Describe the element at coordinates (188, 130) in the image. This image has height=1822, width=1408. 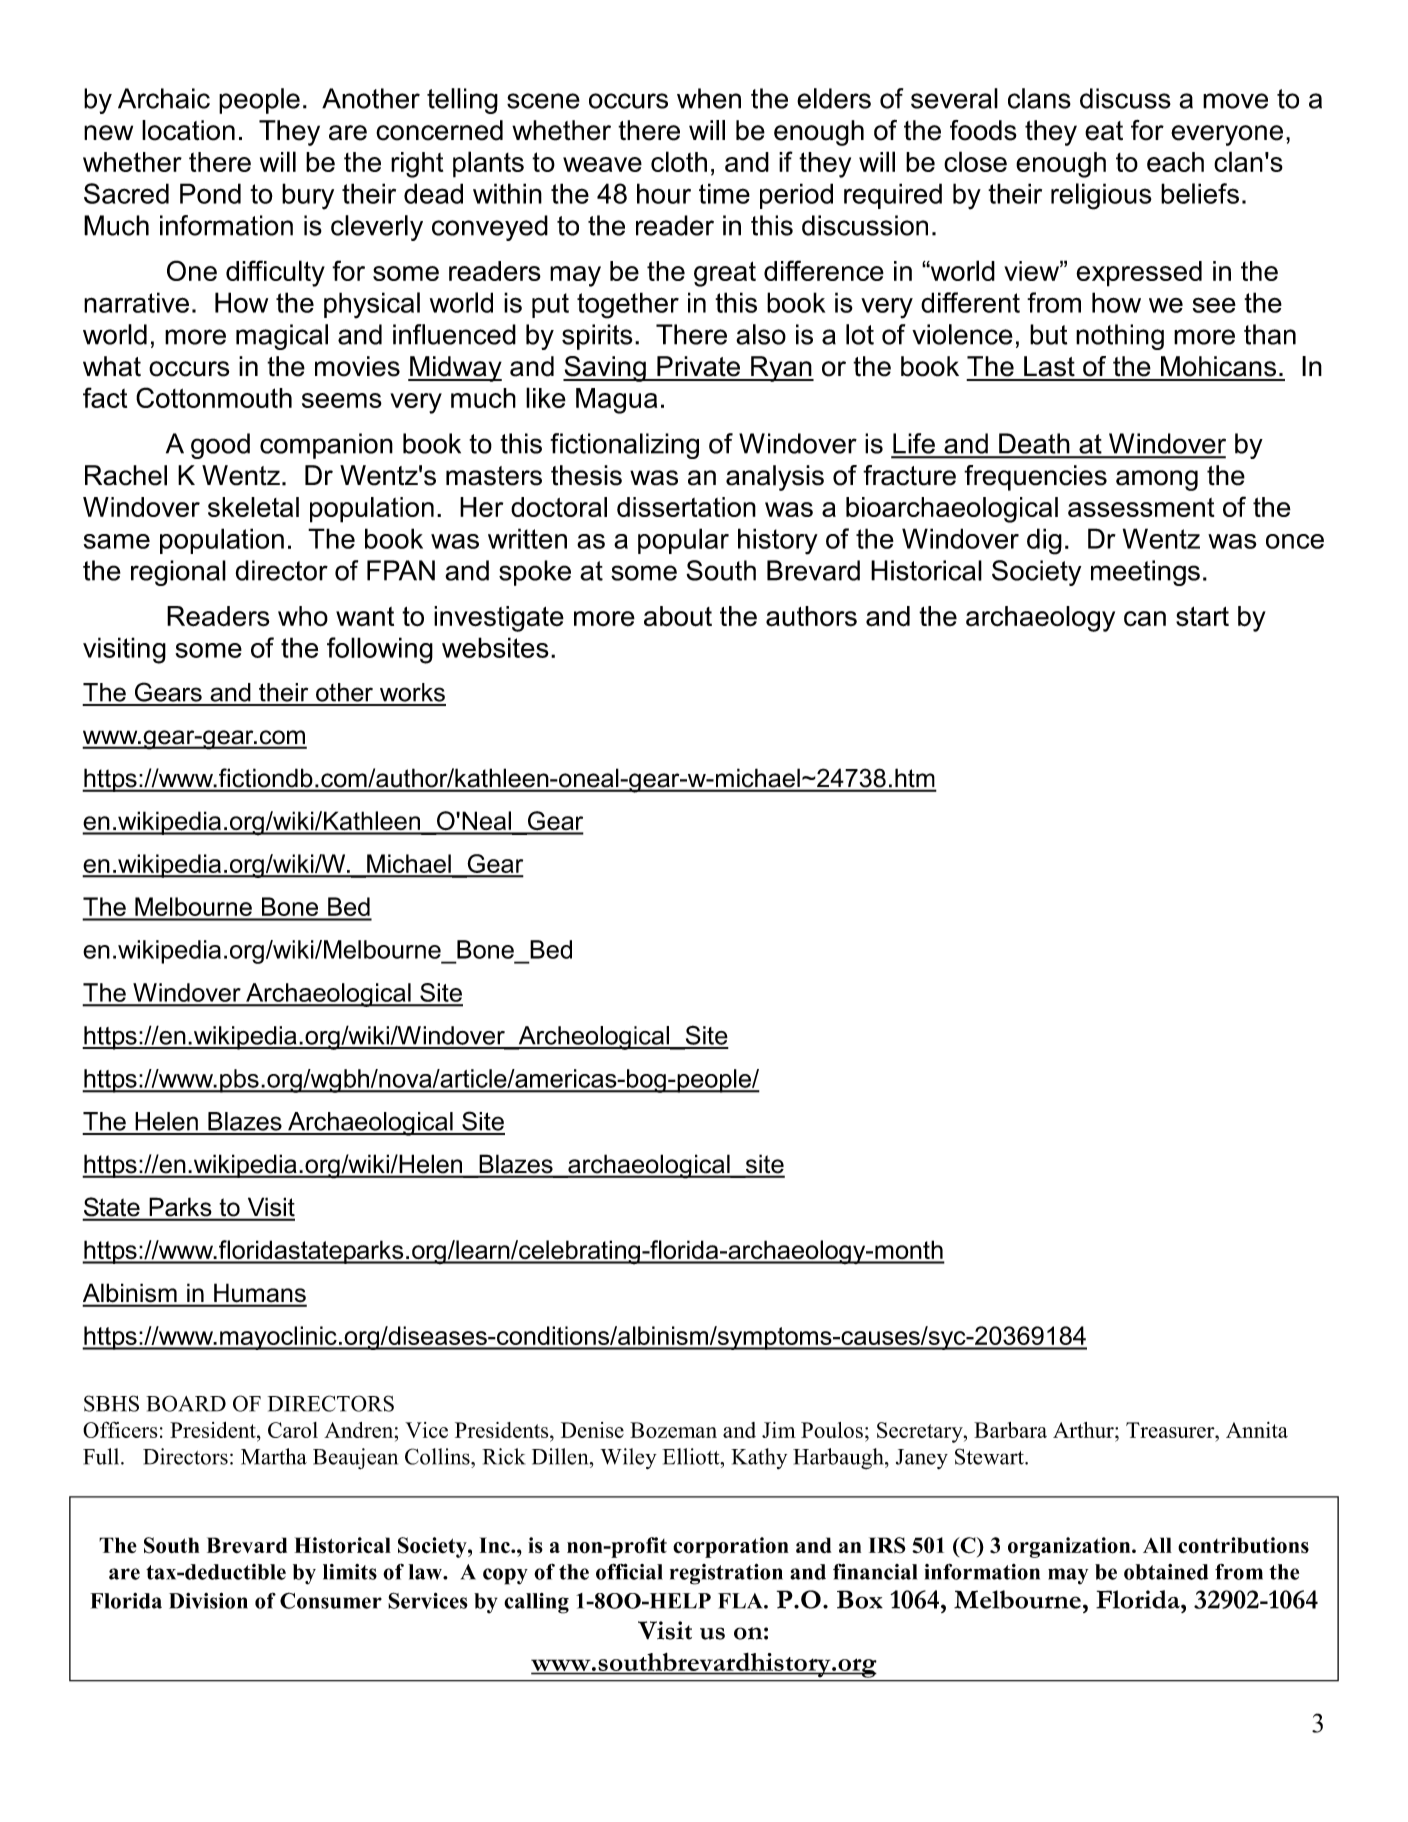
I see `location` at that location.
